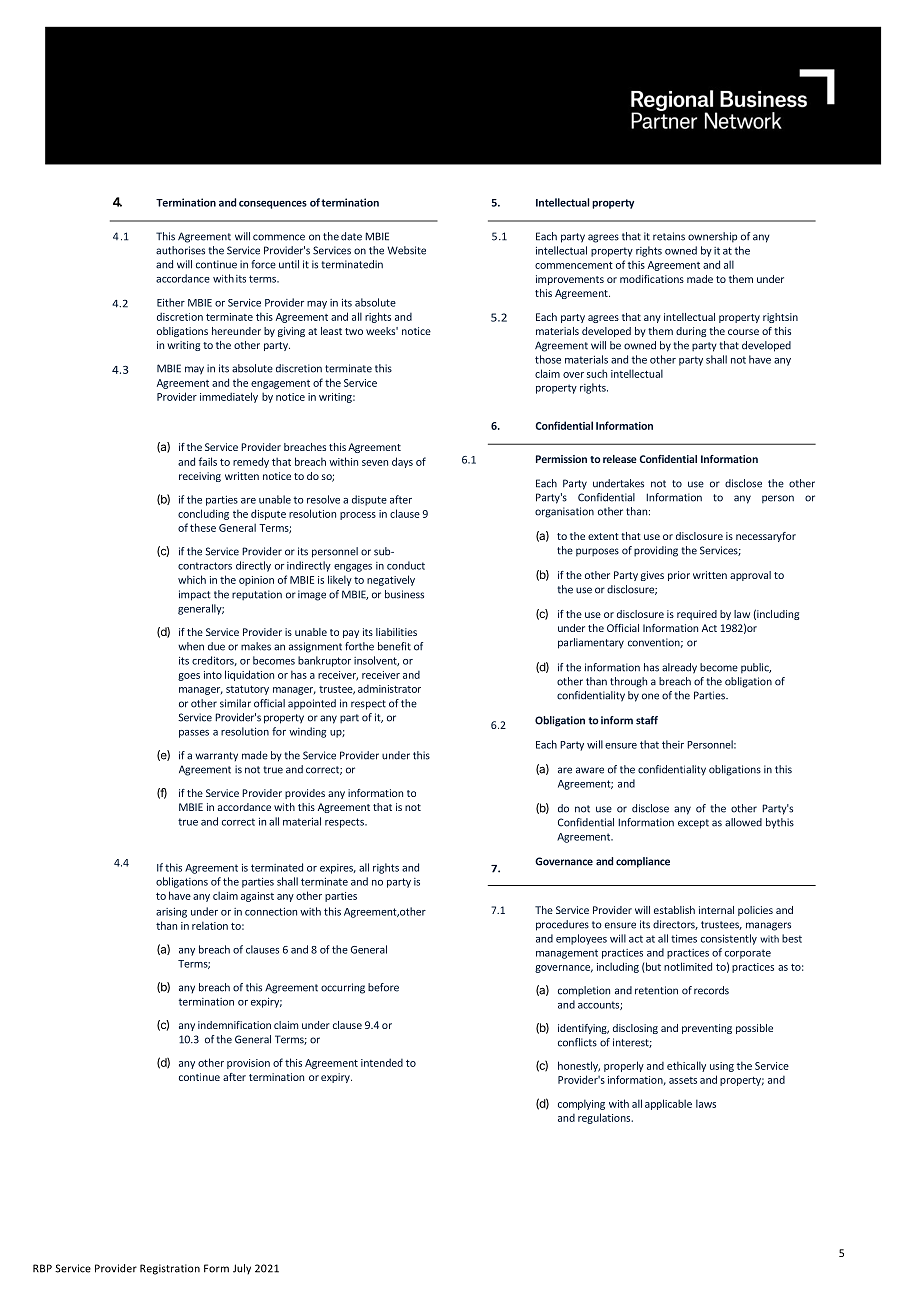  What do you see at coordinates (194, 734) in the screenshot?
I see `passes` at bounding box center [194, 734].
